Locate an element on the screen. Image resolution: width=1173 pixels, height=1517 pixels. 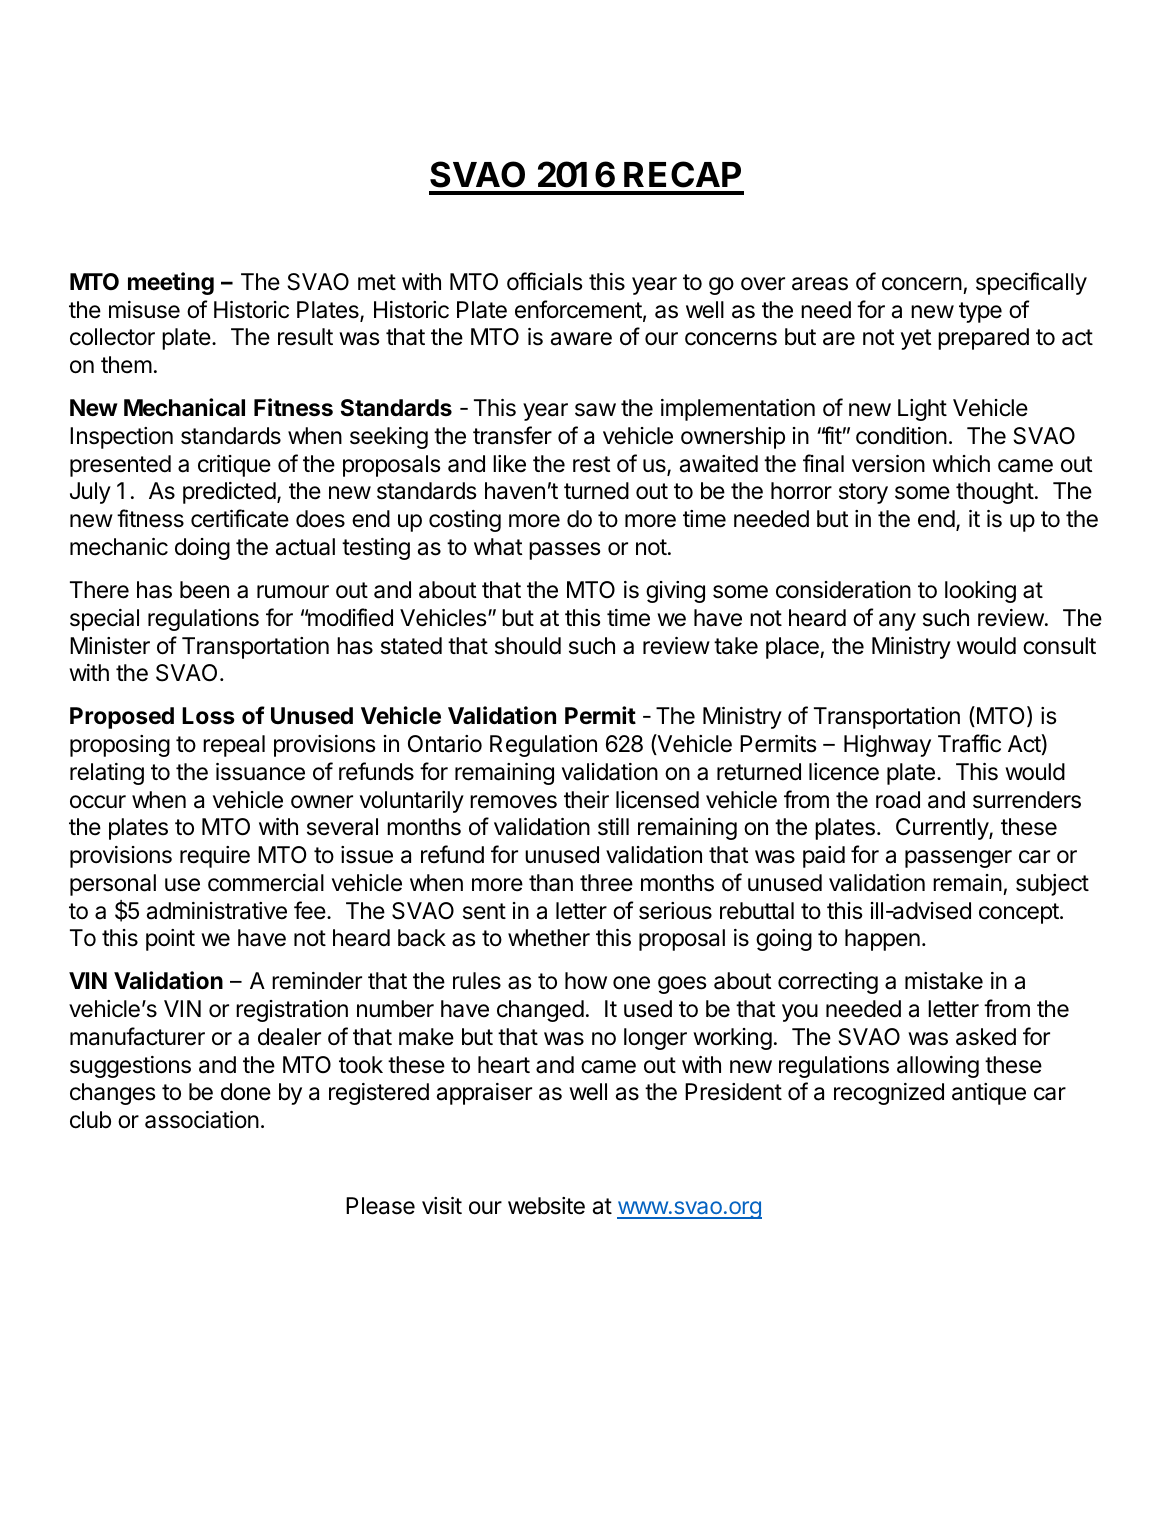
predicted is located at coordinates (229, 493).
